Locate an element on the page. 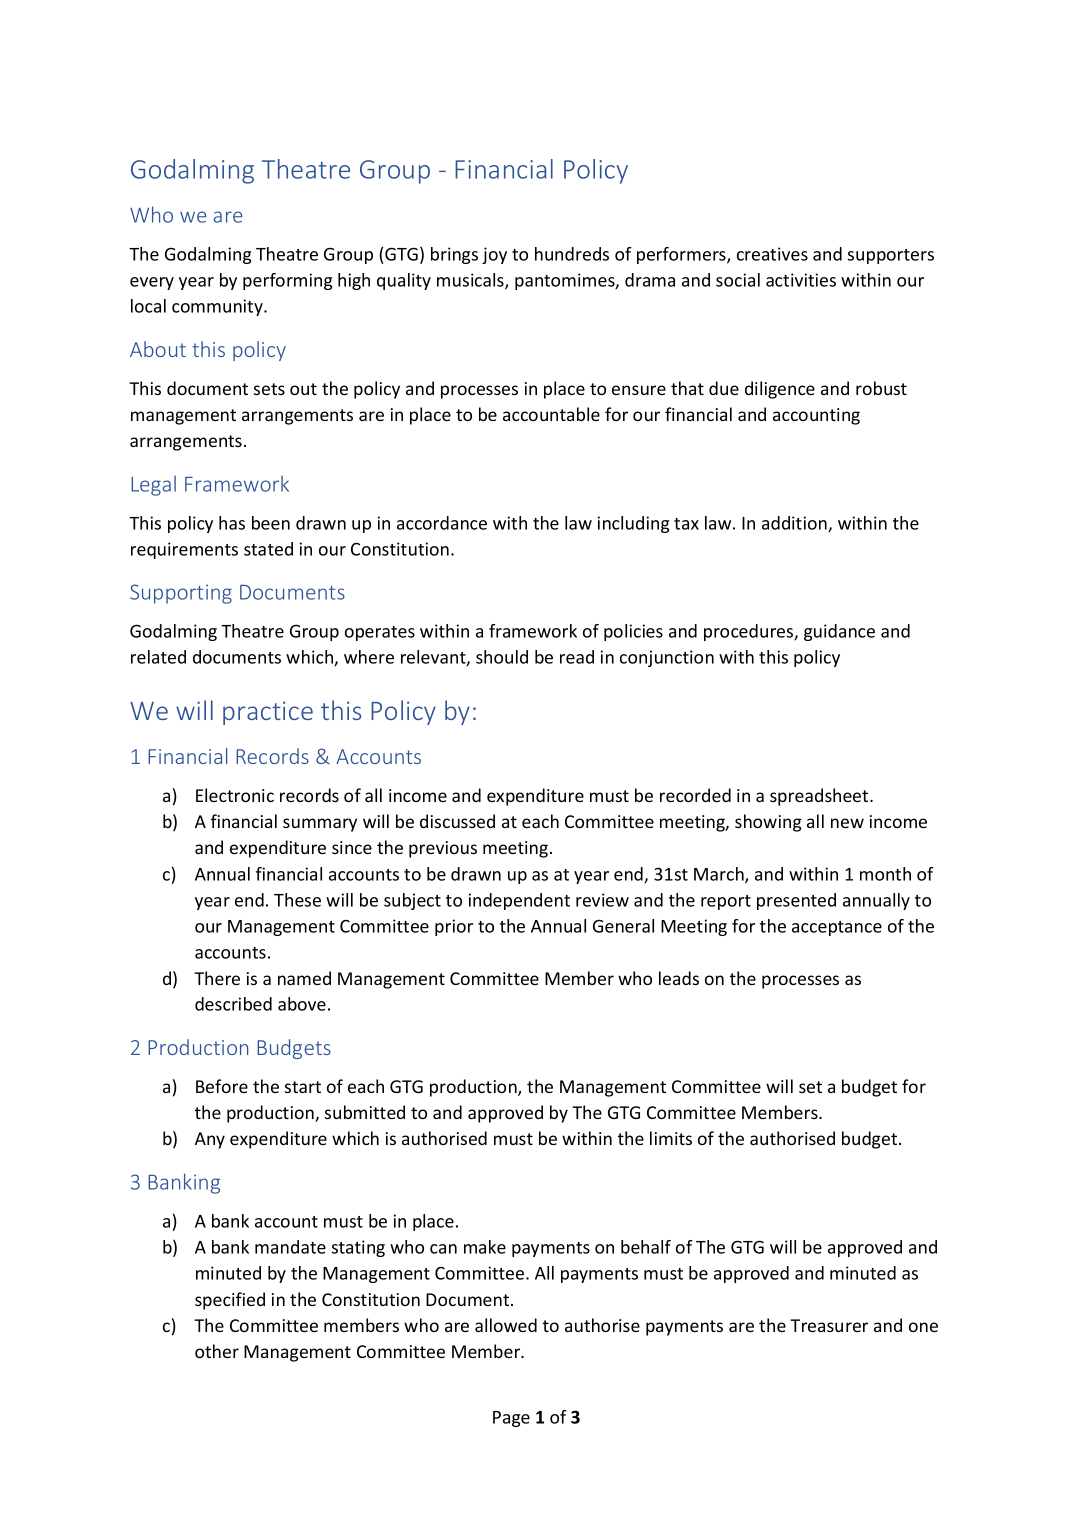 Image resolution: width=1072 pixels, height=1517 pixels. activities is located at coordinates (801, 280).
